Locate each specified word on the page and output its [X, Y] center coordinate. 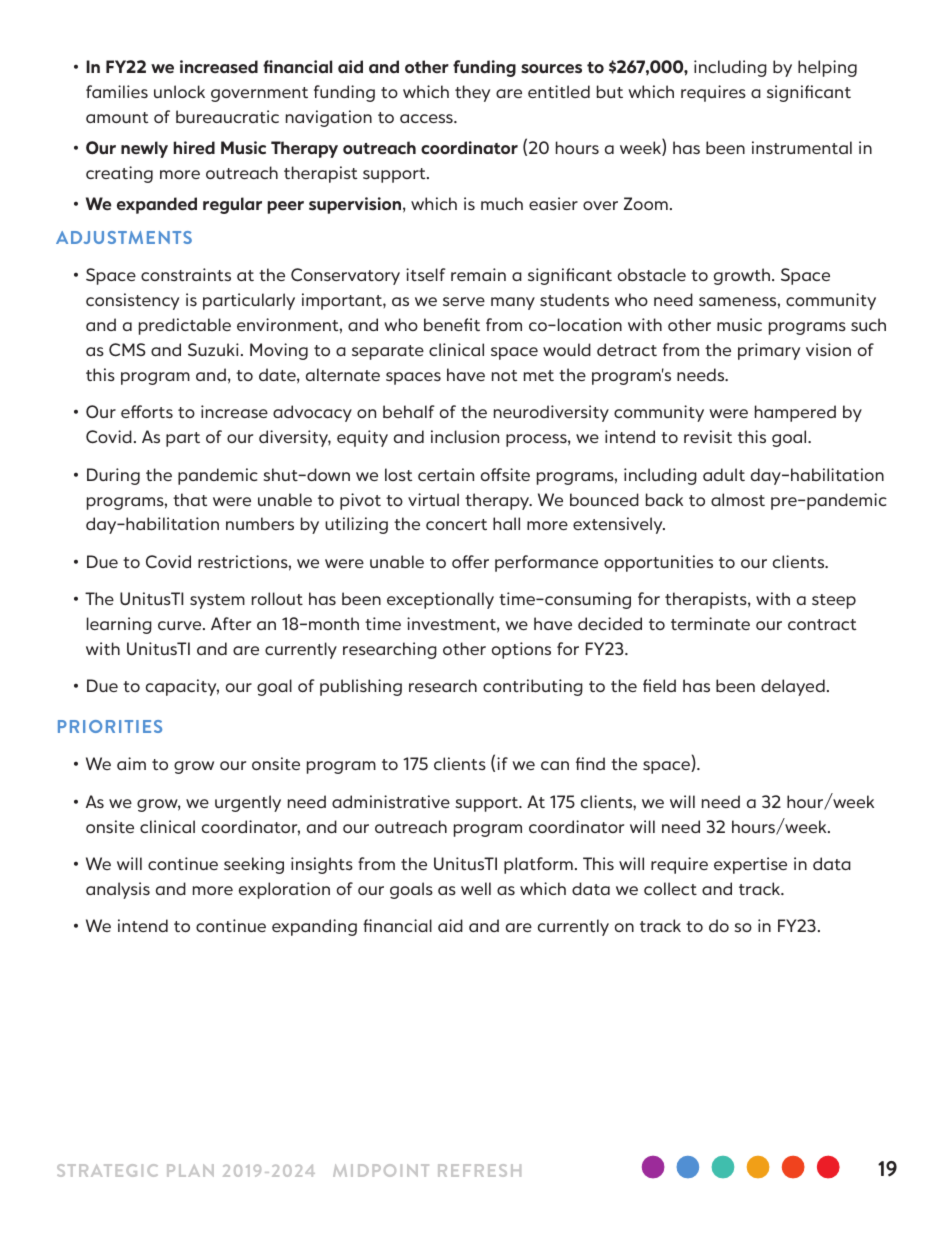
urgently [248, 803]
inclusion [465, 436]
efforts [147, 411]
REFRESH [479, 1170]
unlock [179, 91]
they [472, 93]
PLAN [190, 1170]
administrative [391, 801]
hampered [795, 413]
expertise [750, 865]
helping [827, 68]
